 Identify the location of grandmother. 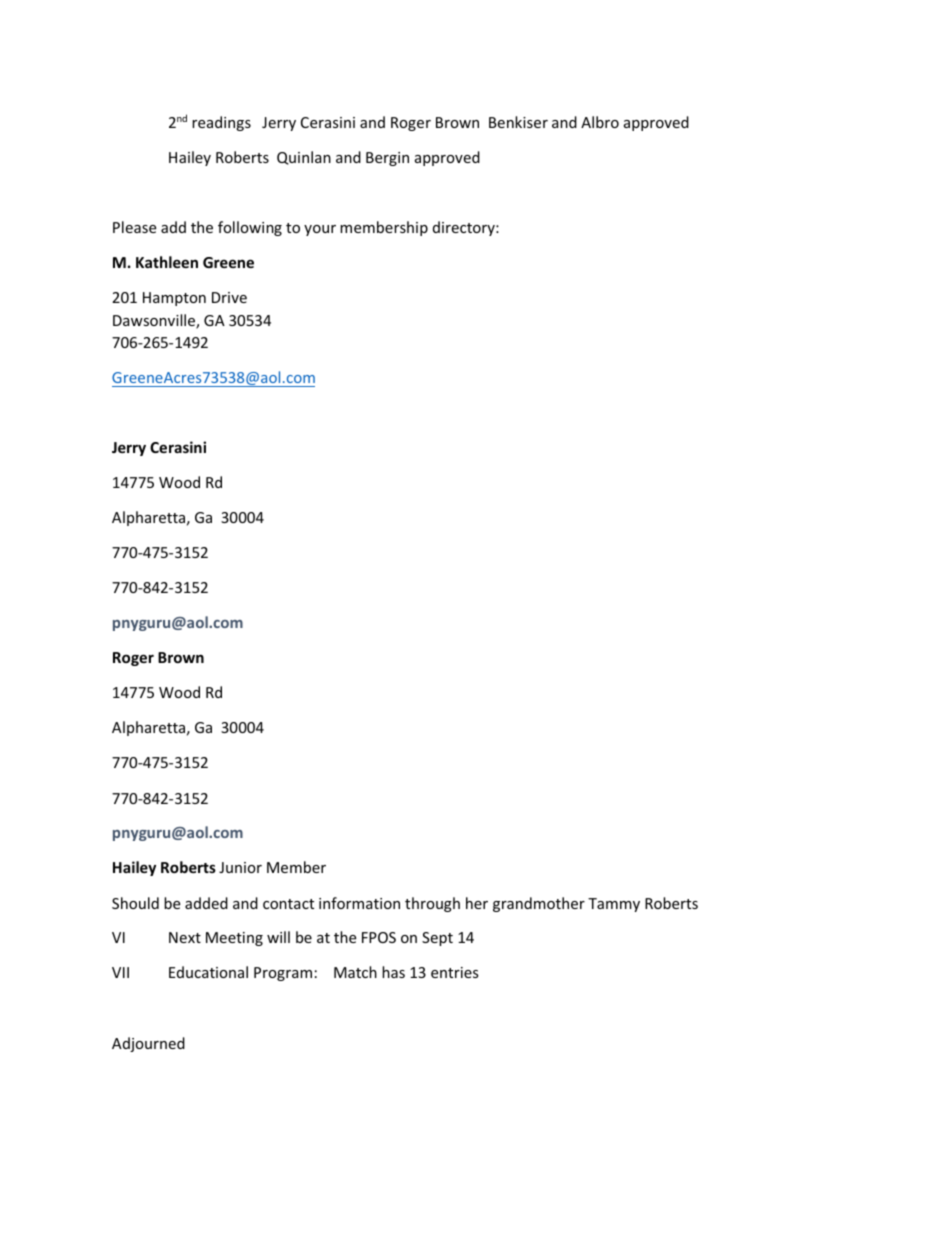
(539, 904).
